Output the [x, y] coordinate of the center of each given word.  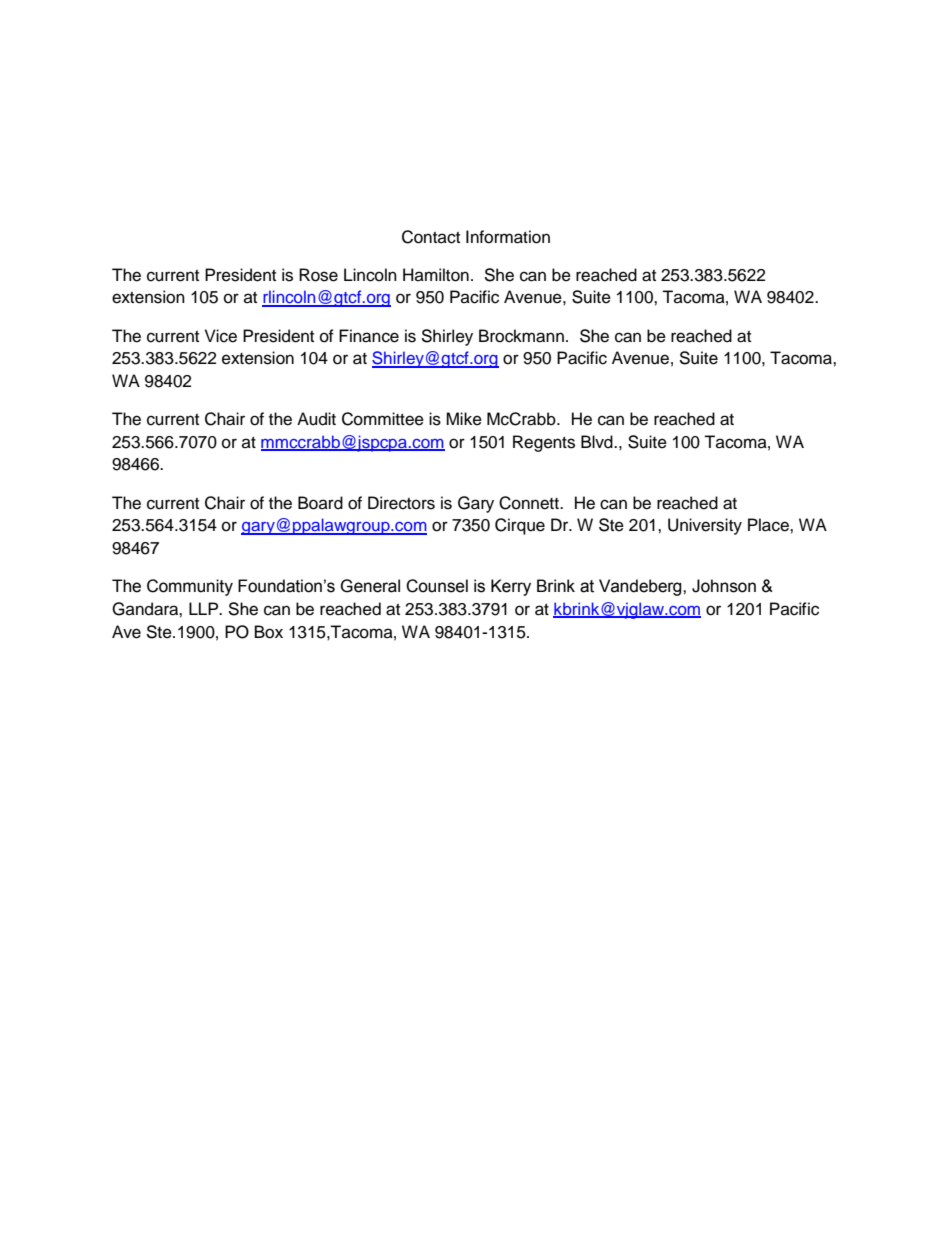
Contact [431, 237]
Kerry [511, 587]
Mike [464, 419]
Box [269, 632]
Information [508, 237]
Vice [221, 336]
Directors [401, 503]
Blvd [598, 442]
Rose [318, 275]
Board [320, 503]
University [705, 526]
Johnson [724, 586]
